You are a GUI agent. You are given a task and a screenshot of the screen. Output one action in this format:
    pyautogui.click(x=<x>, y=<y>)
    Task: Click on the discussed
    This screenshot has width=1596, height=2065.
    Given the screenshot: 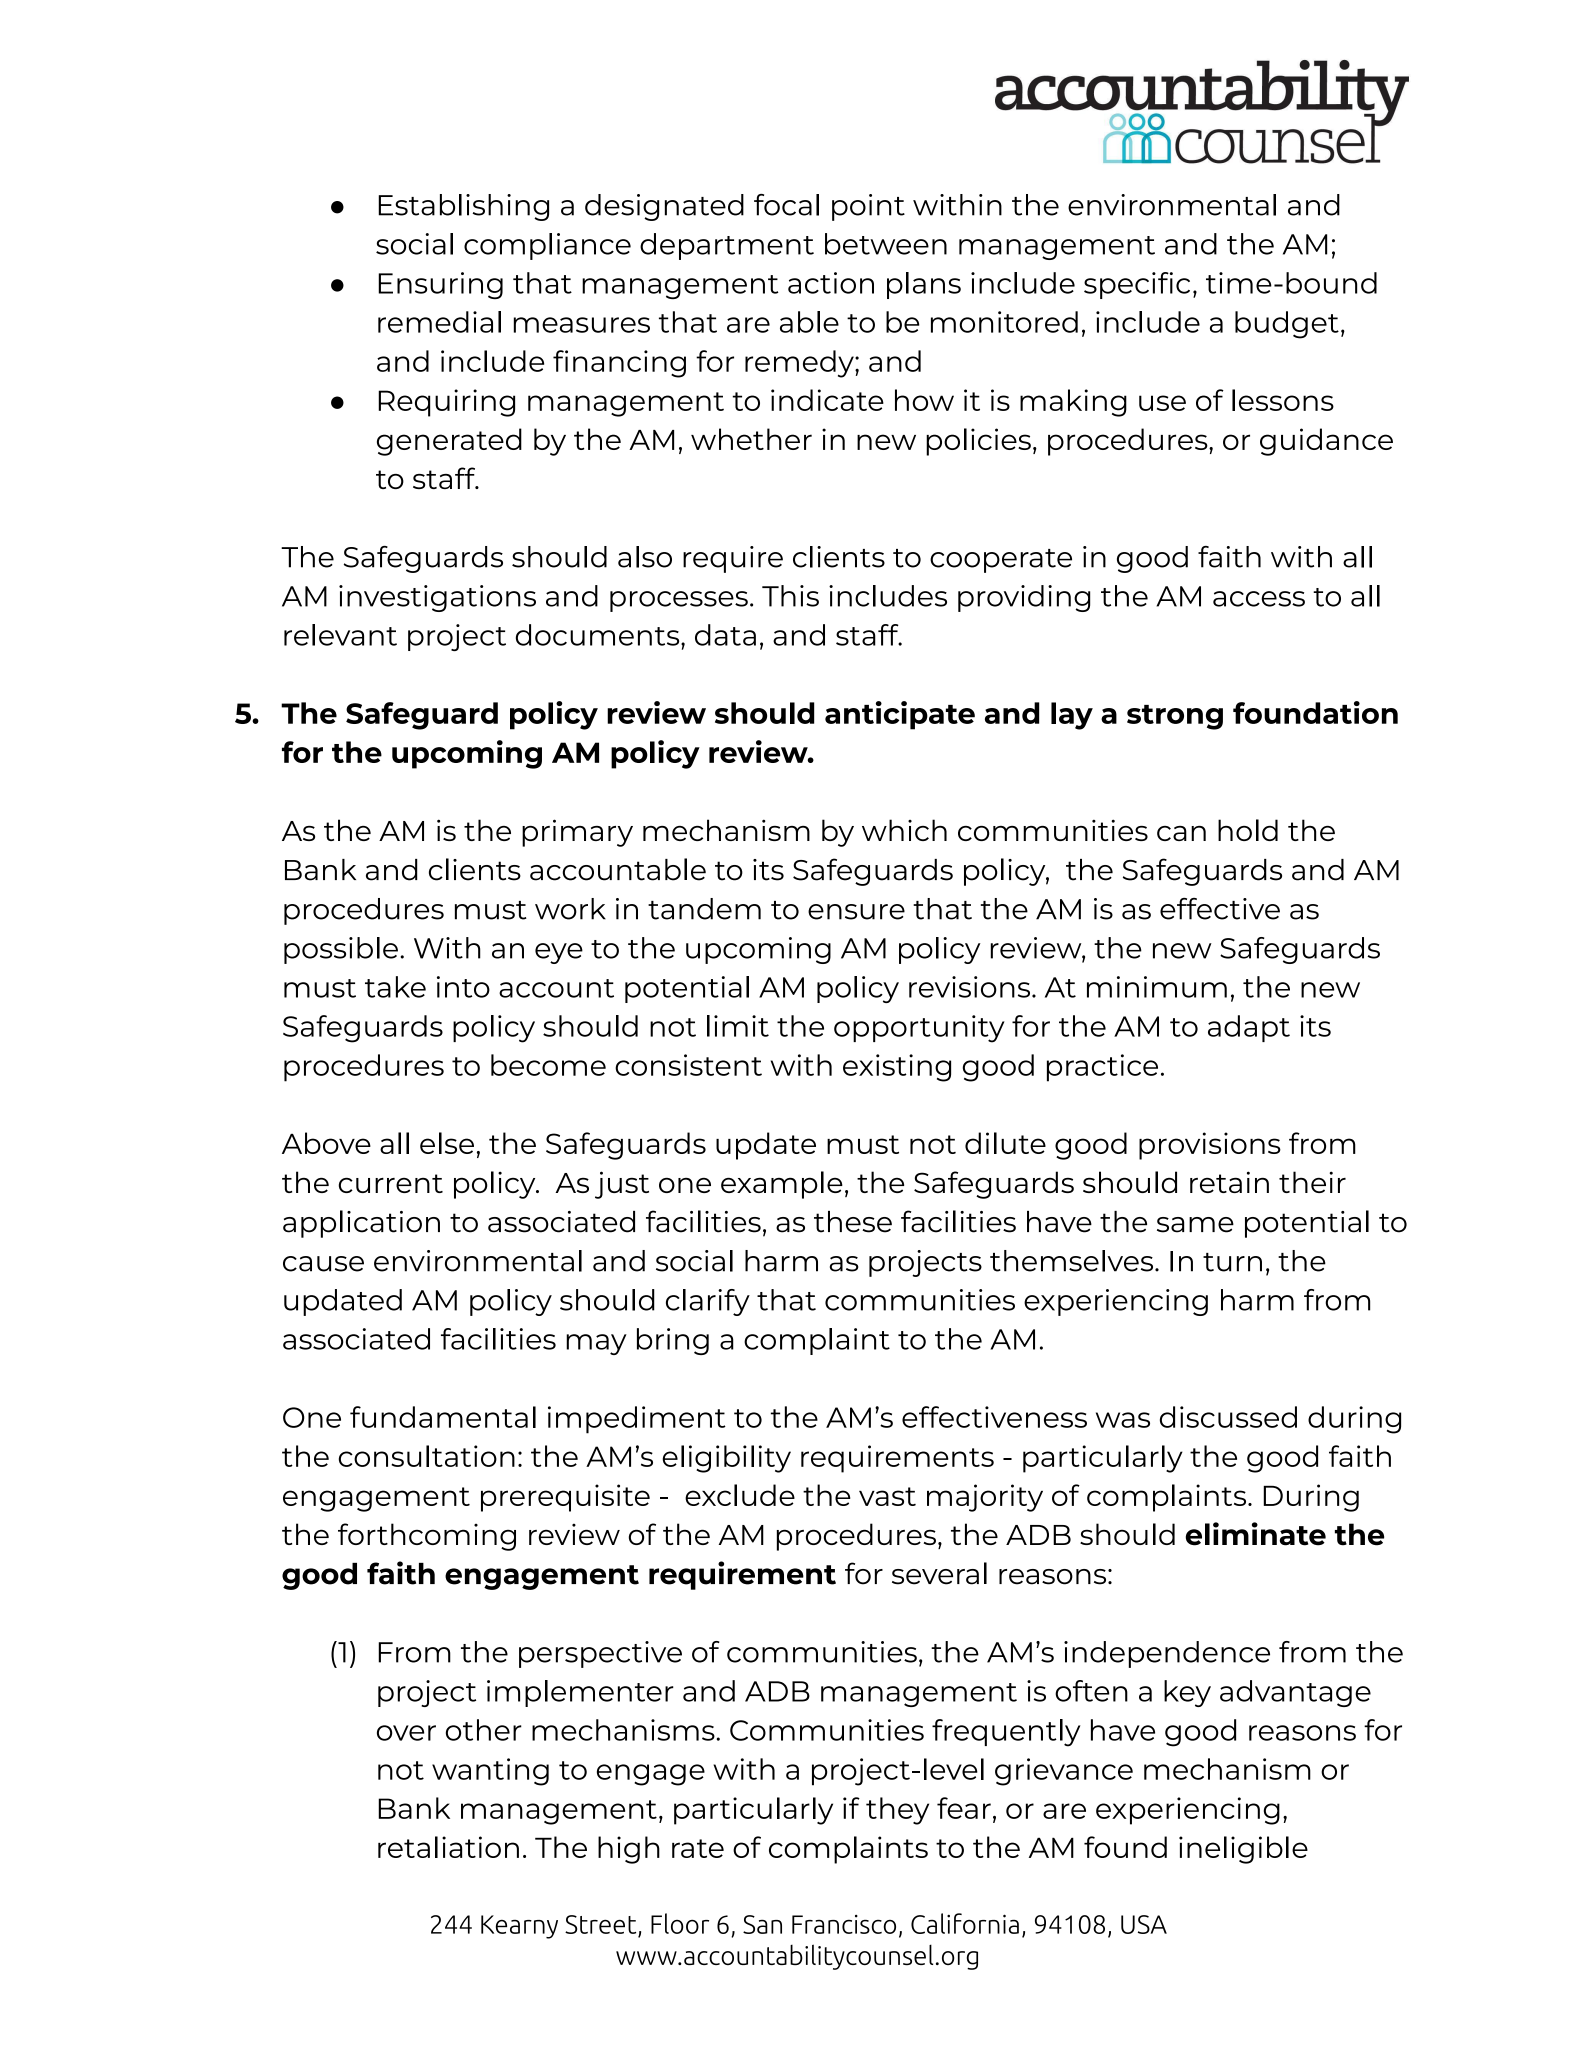 What is the action you would take?
    pyautogui.click(x=1228, y=1417)
